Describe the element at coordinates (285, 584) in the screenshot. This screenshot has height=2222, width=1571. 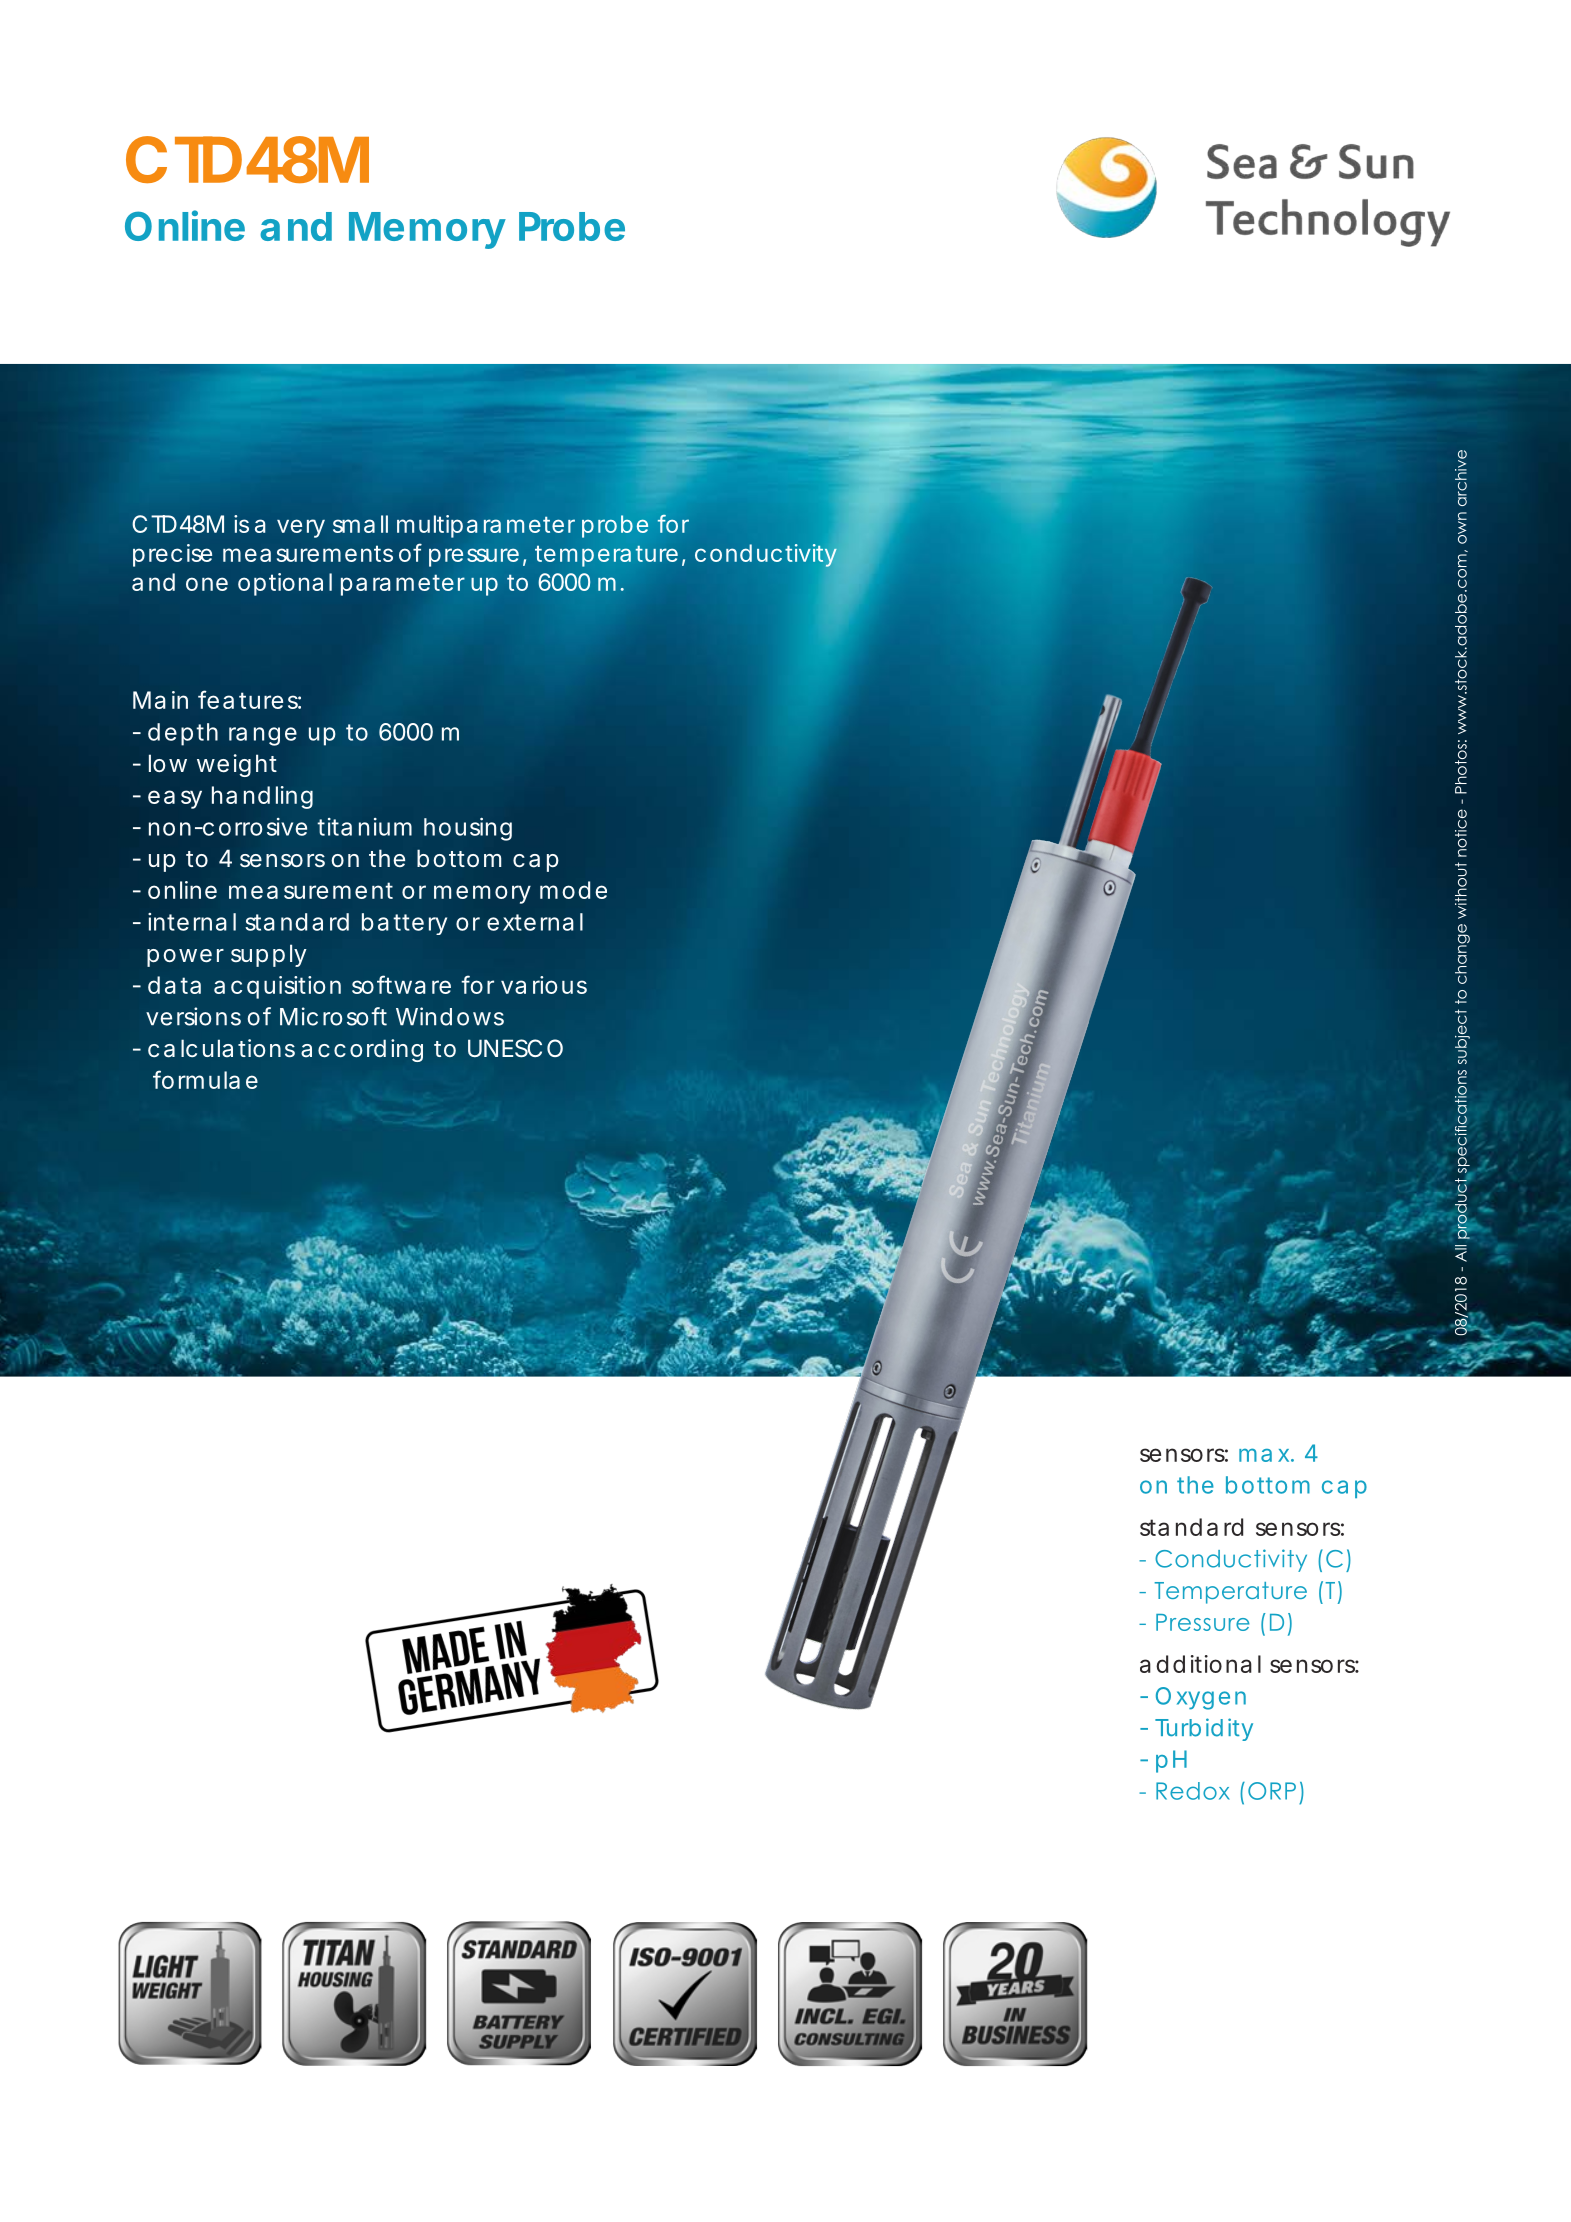
I see `optional` at that location.
